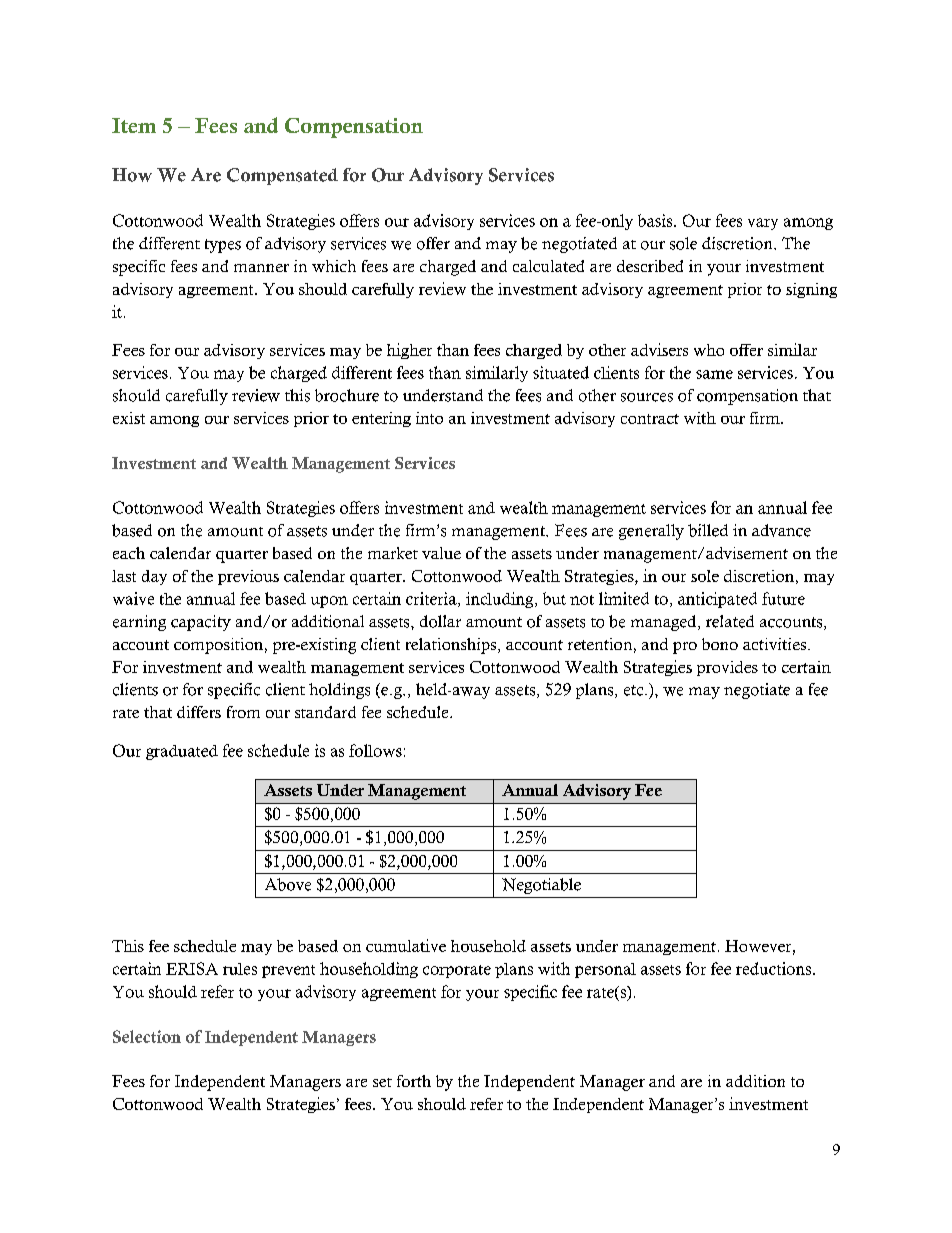 This screenshot has width=952, height=1233. Describe the element at coordinates (763, 224) in the screenshot. I see `vary` at that location.
